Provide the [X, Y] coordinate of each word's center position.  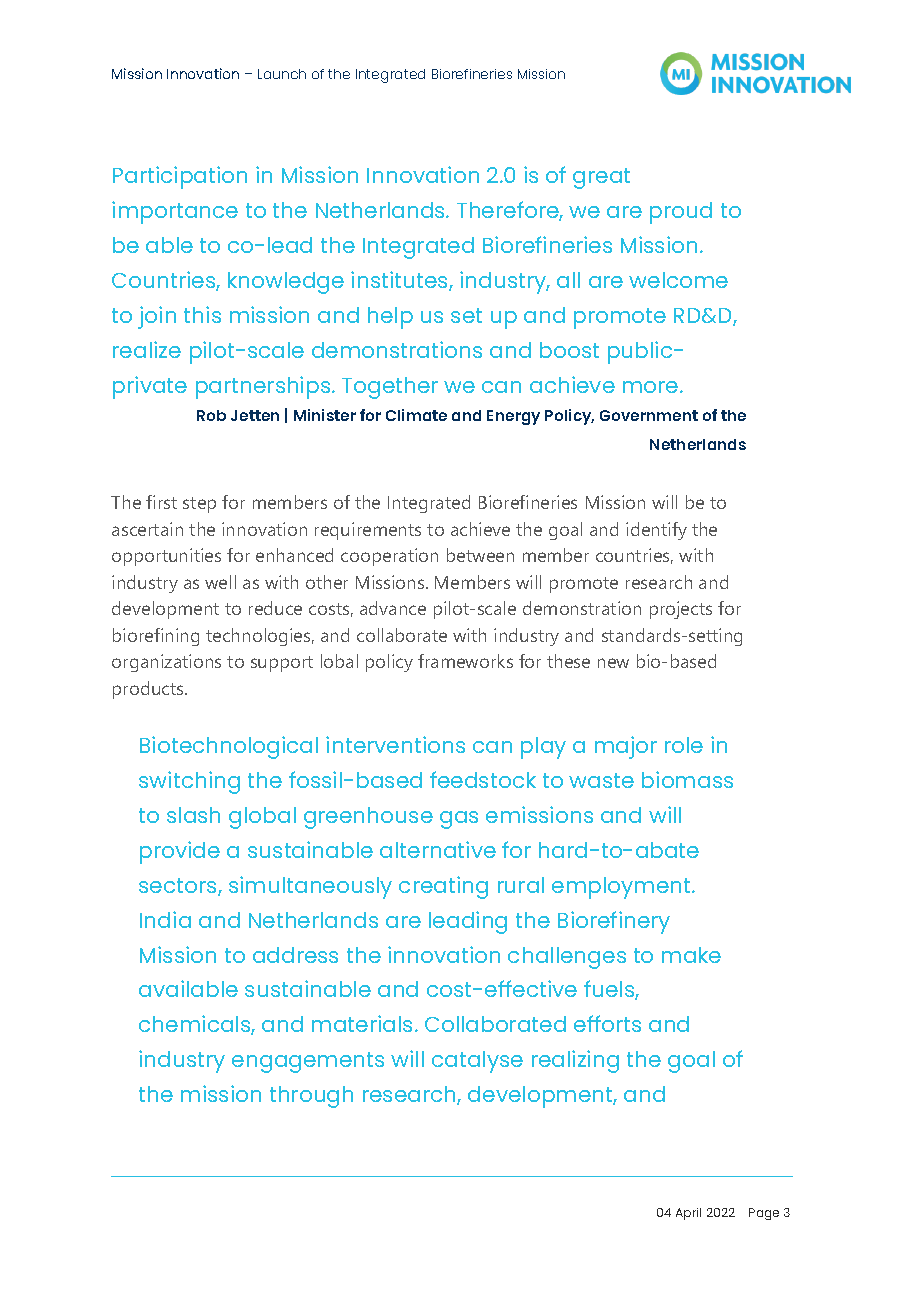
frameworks [465, 661]
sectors [179, 887]
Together [390, 388]
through [311, 1097]
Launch [282, 74]
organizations [166, 663]
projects [681, 610]
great [601, 178]
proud [681, 213]
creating [443, 887]
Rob [211, 415]
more [652, 387]
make [691, 955]
